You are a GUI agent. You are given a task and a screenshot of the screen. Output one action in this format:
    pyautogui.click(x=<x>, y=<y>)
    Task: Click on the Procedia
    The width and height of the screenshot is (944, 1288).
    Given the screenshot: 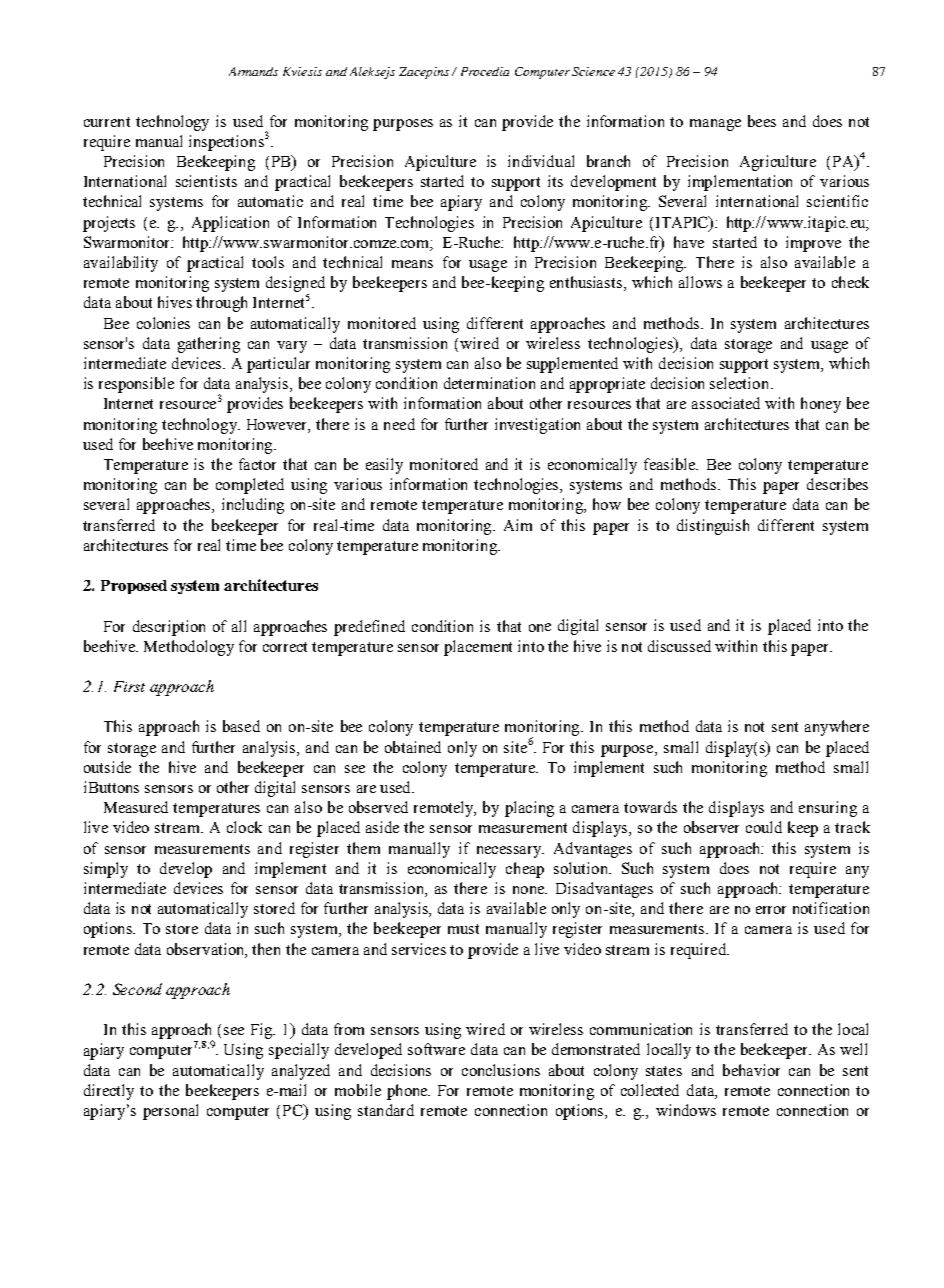 What is the action you would take?
    pyautogui.click(x=485, y=71)
